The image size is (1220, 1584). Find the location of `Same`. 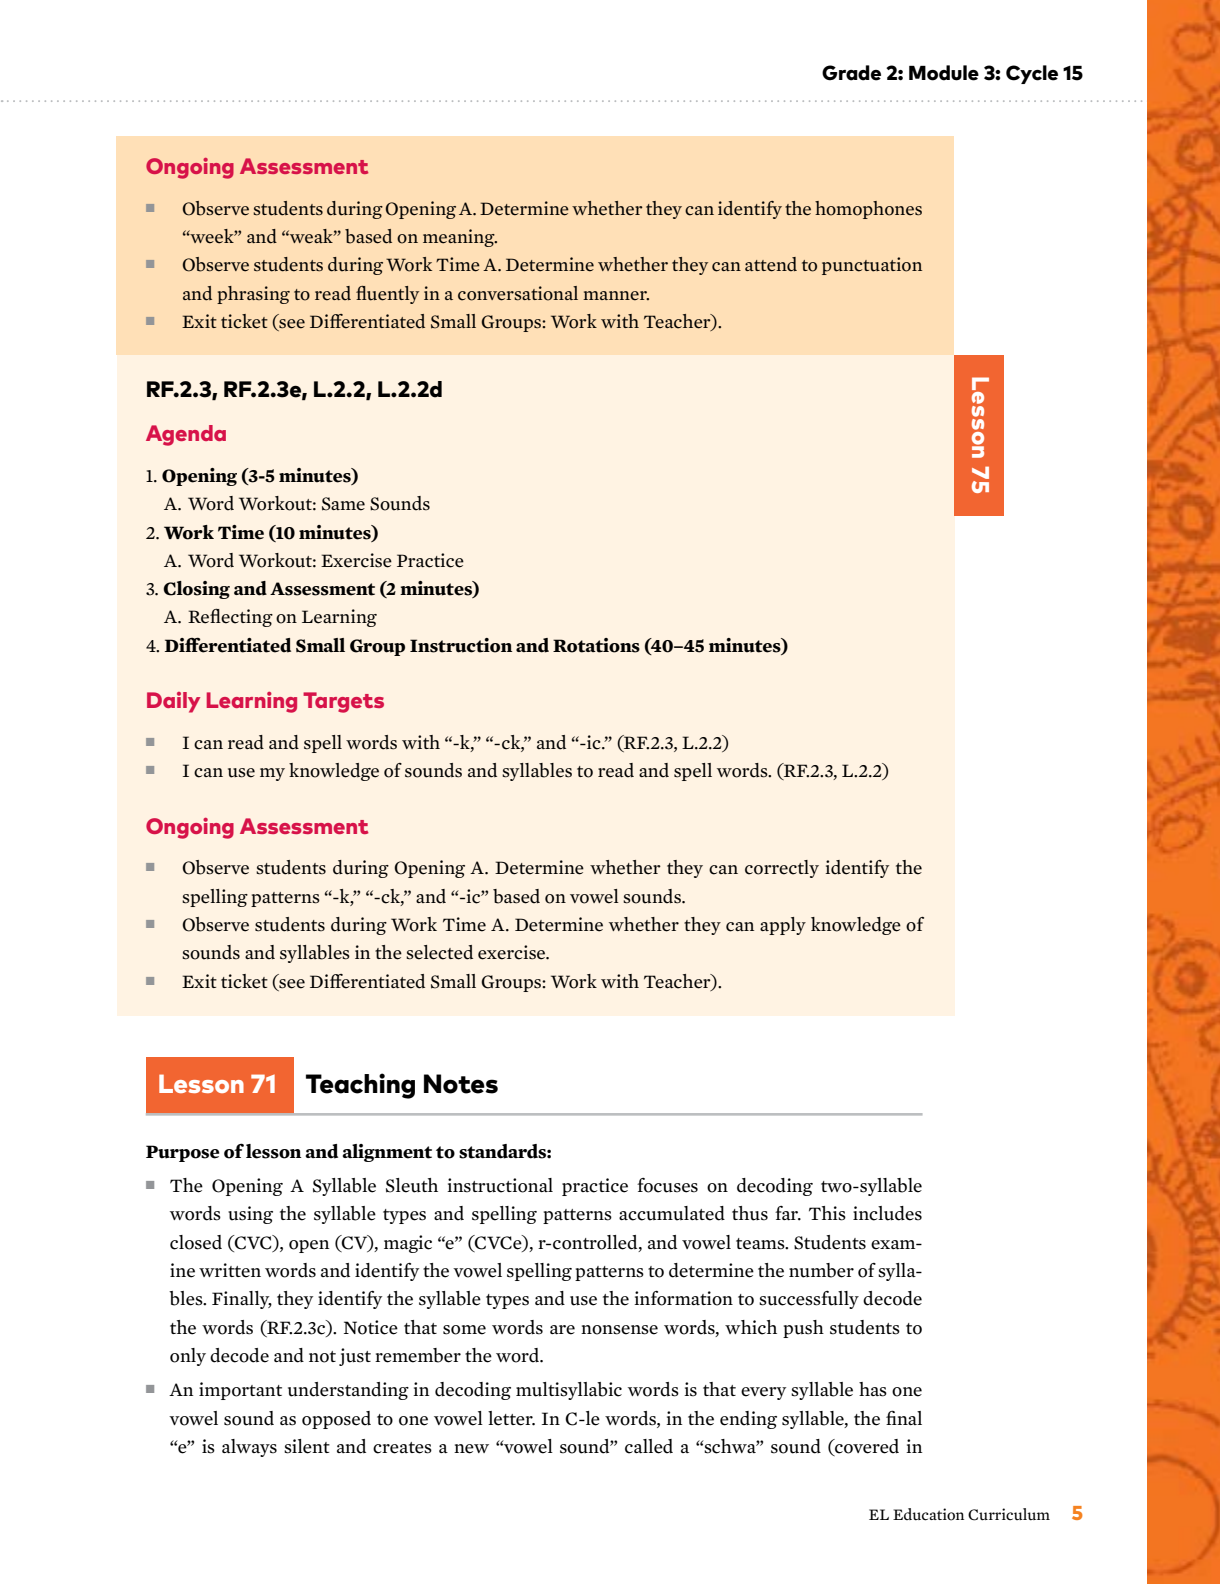

Same is located at coordinates (343, 504).
